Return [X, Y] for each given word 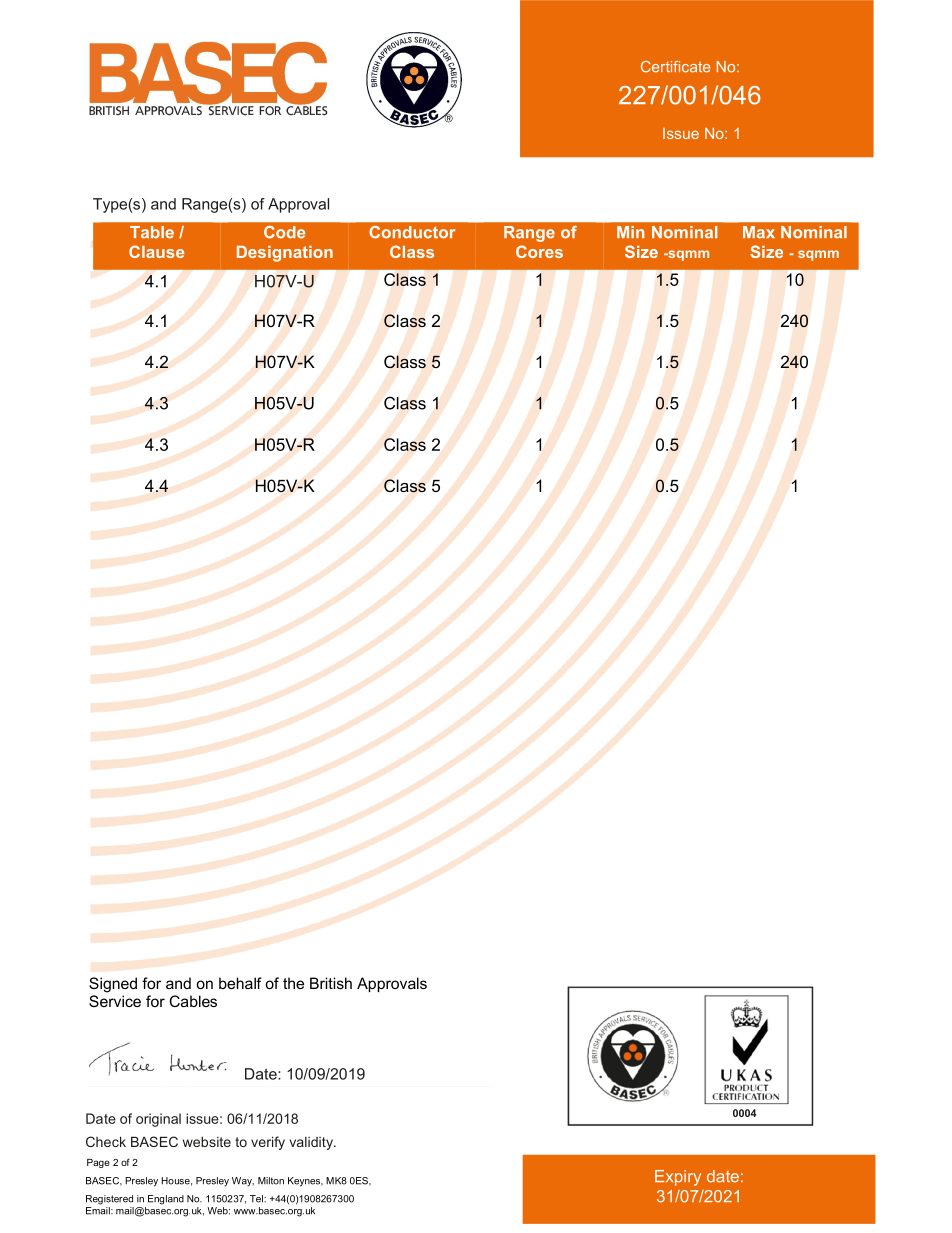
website [207, 1141]
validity [312, 1143]
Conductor [412, 232]
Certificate [675, 67]
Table [152, 232]
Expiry [678, 1178]
